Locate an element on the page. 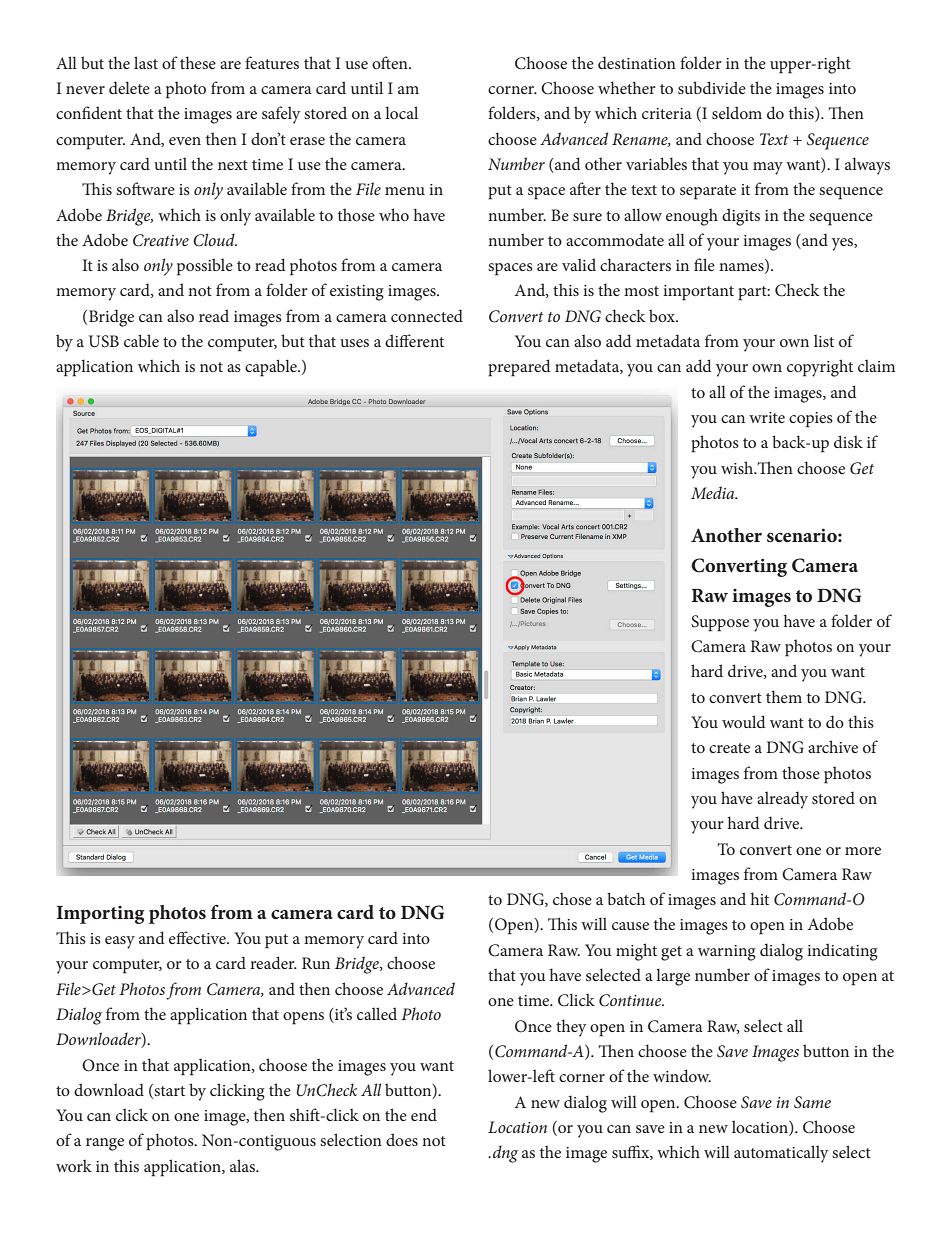 Image resolution: width=952 pixels, height=1233 pixels. delete is located at coordinates (129, 87).
